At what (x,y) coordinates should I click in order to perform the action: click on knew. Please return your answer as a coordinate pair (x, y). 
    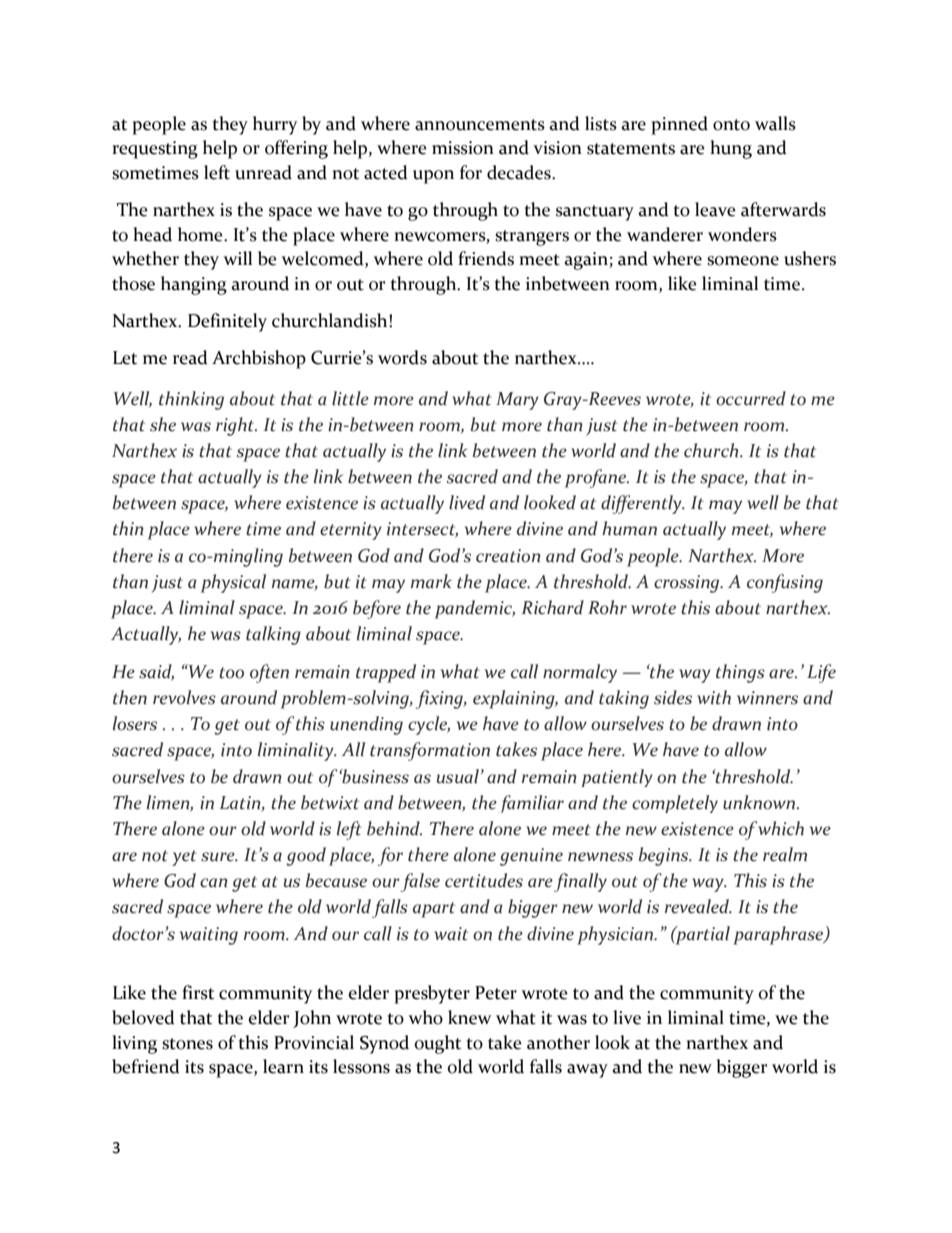
    Looking at the image, I should click on (469, 1017).
